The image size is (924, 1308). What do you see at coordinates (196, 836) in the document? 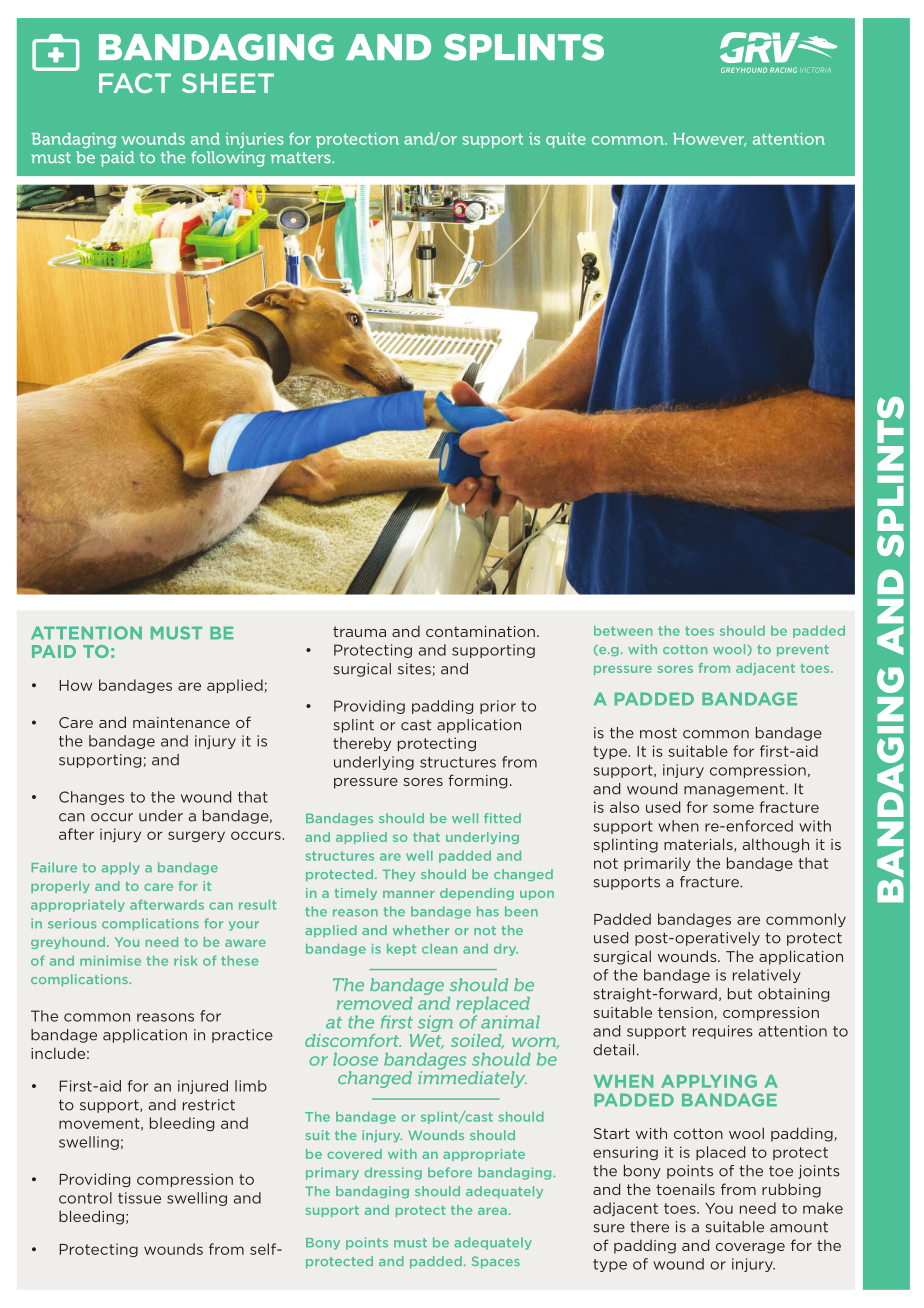
I see `surgery` at bounding box center [196, 836].
